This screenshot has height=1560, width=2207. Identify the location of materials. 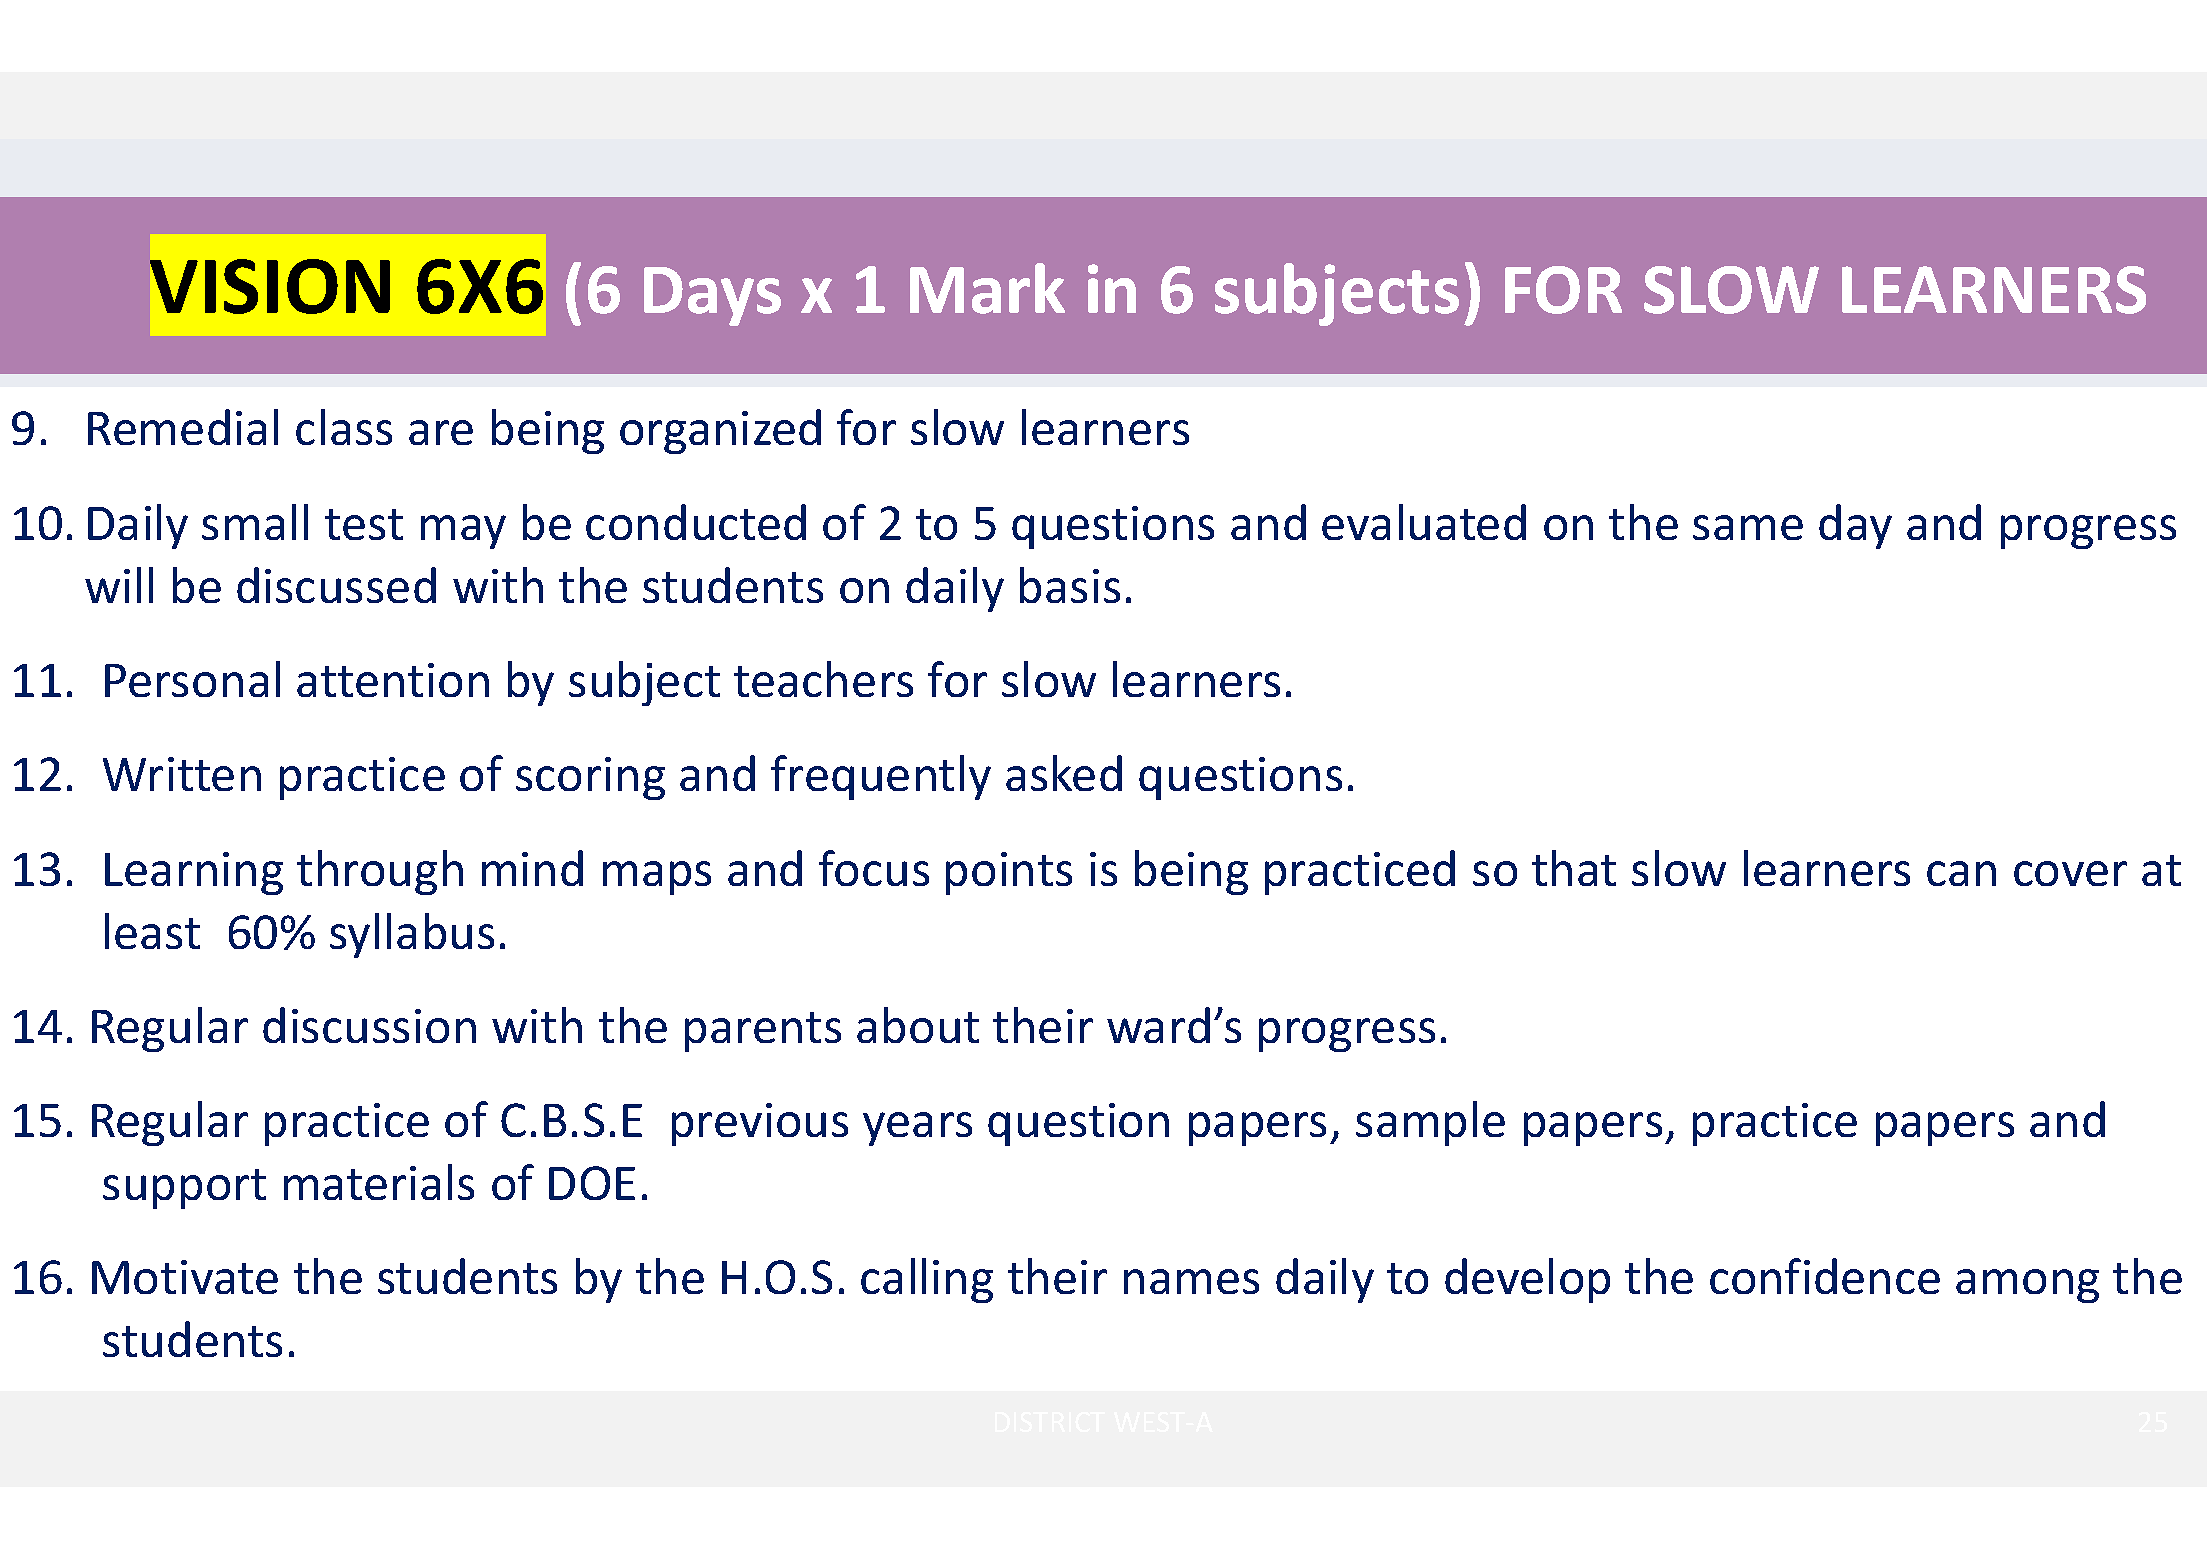
(379, 1182).
